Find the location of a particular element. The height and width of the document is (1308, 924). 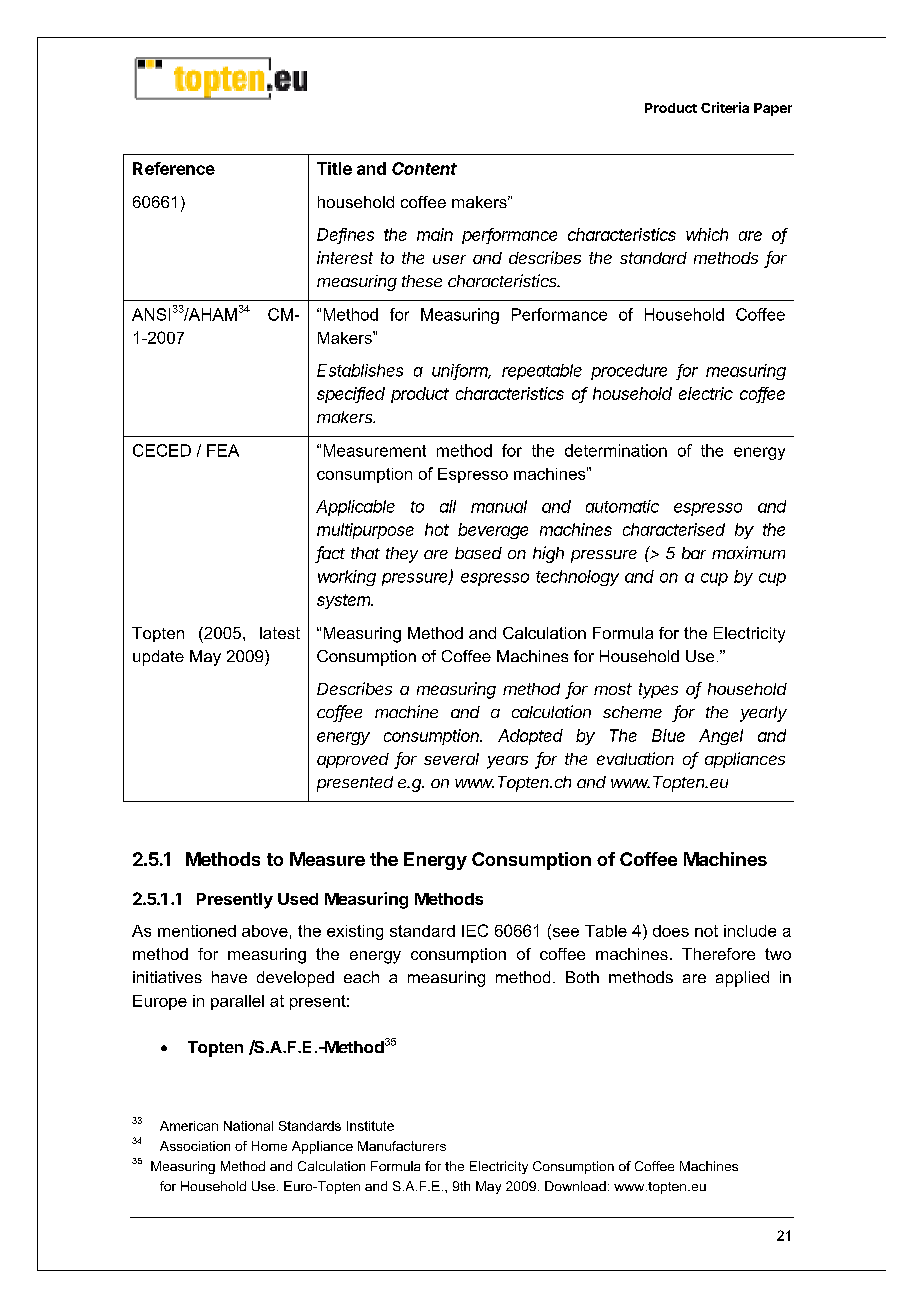

National is located at coordinates (248, 1126).
